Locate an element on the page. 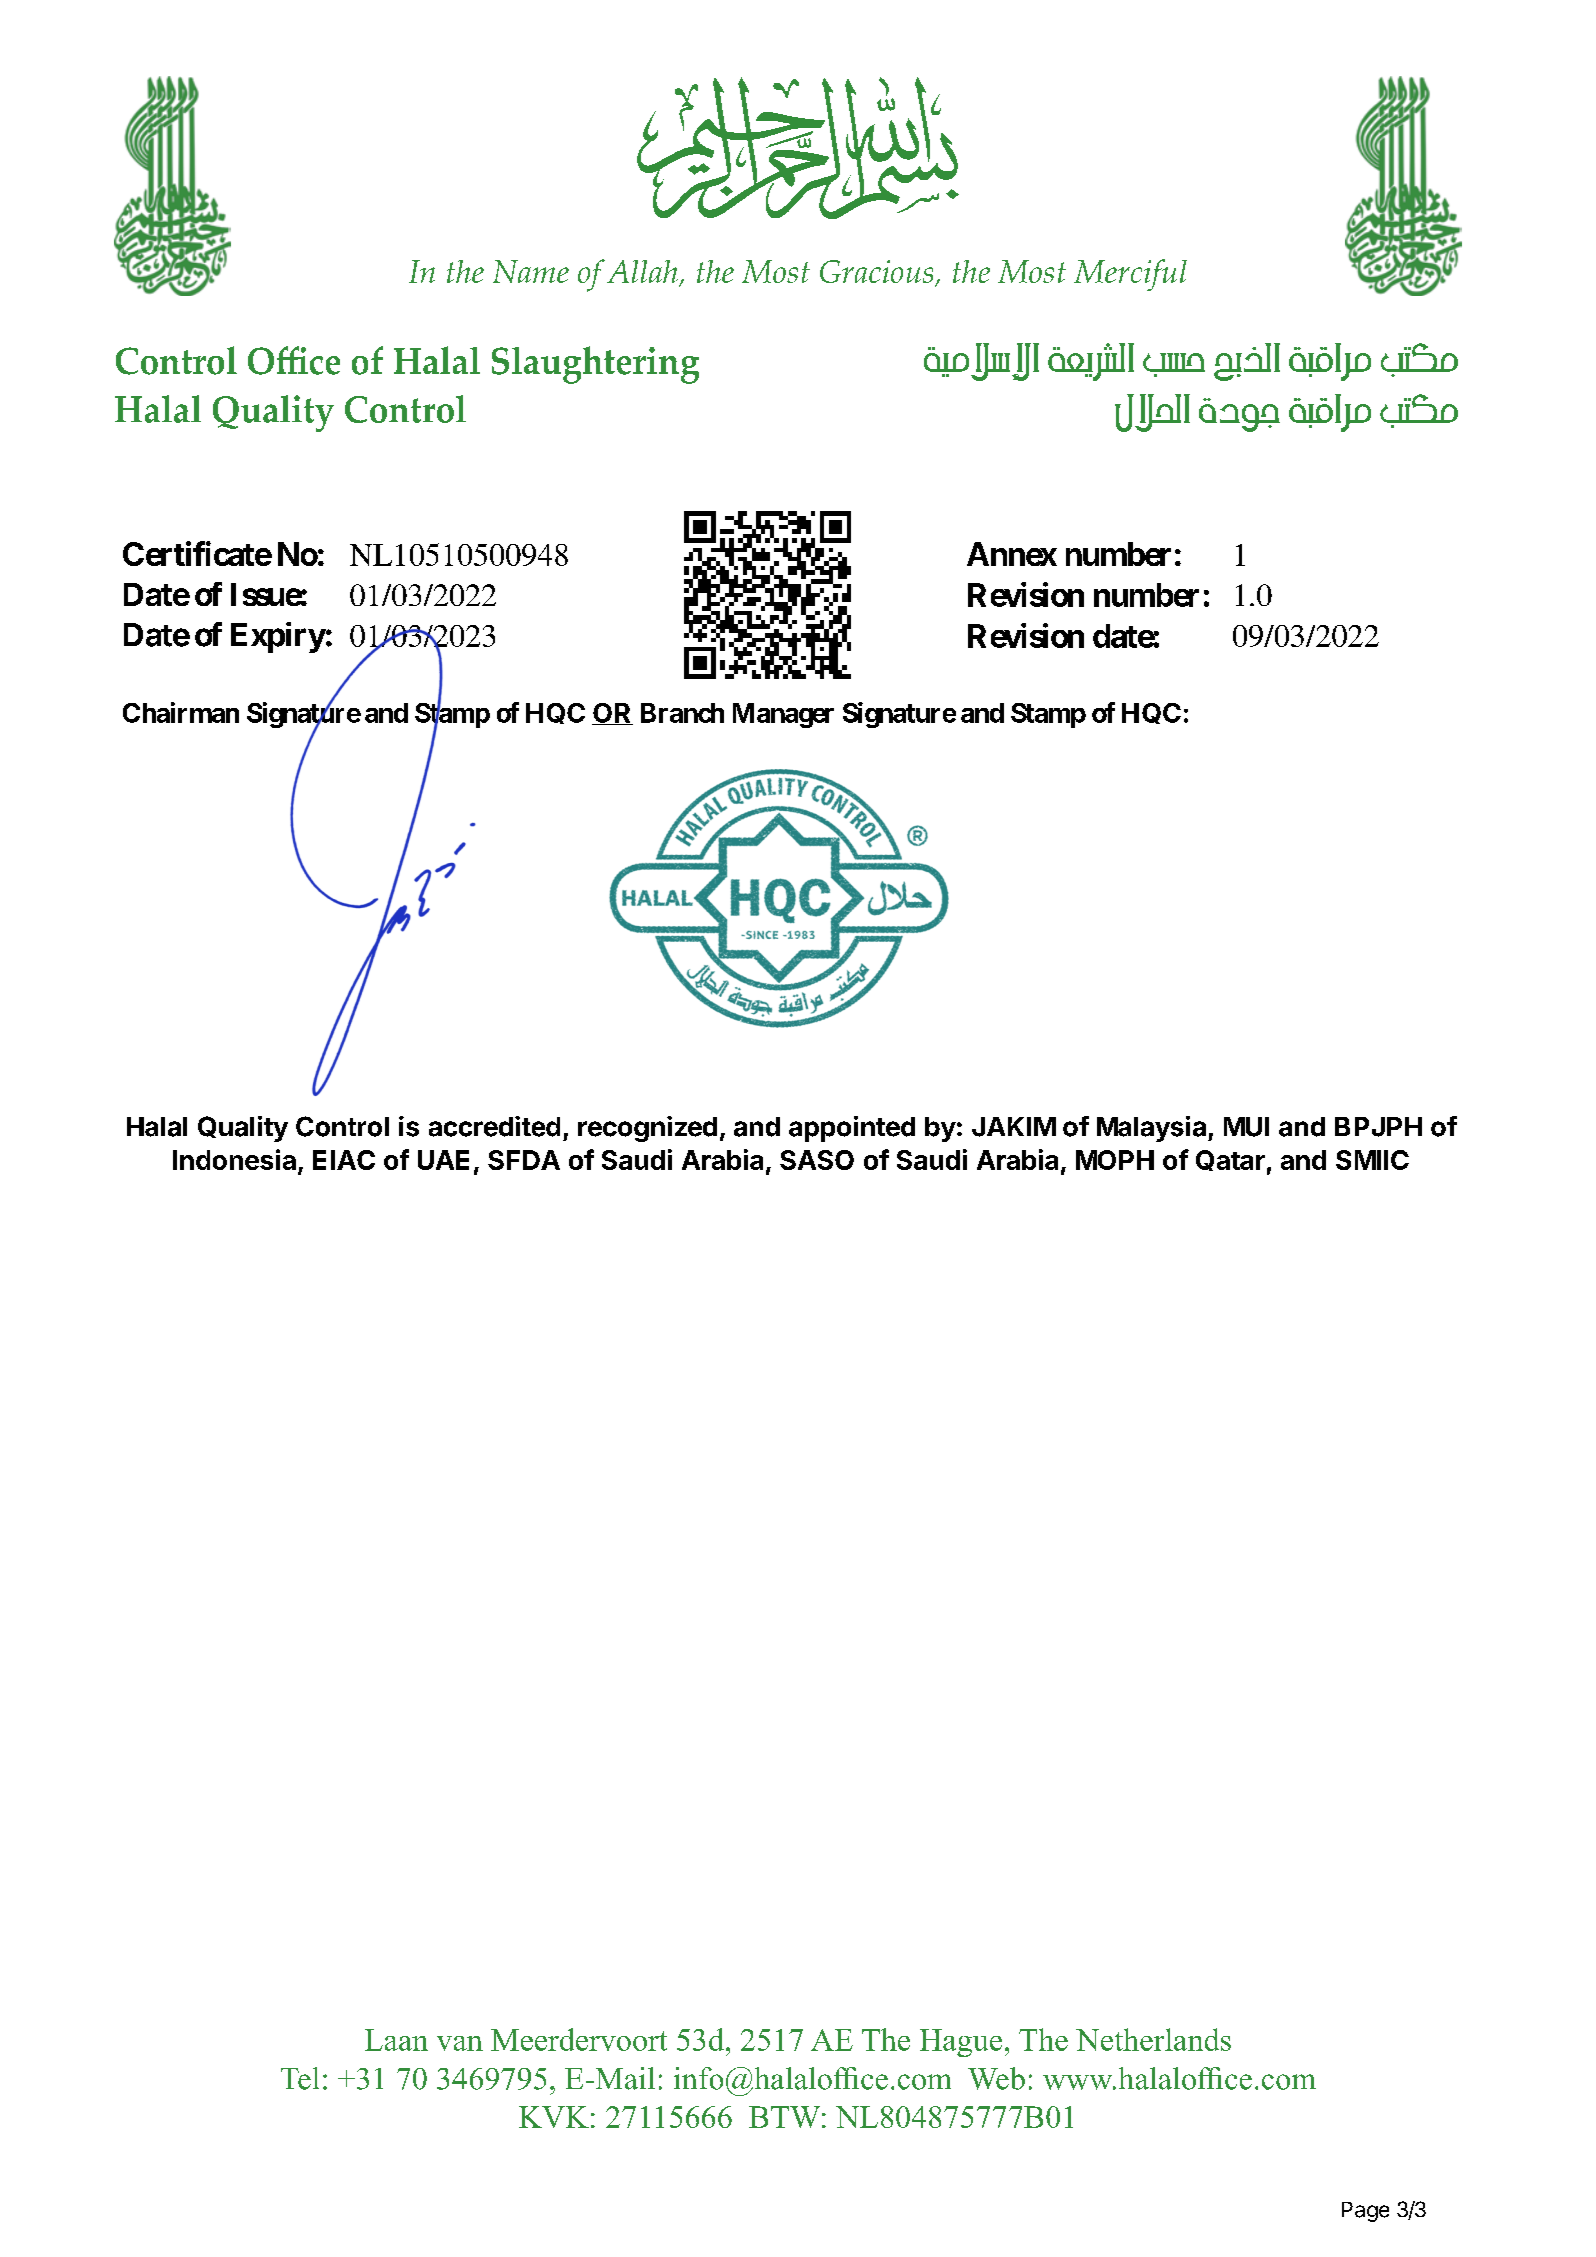 Image resolution: width=1596 pixels, height=2257 pixels. SASO is located at coordinates (817, 1160).
